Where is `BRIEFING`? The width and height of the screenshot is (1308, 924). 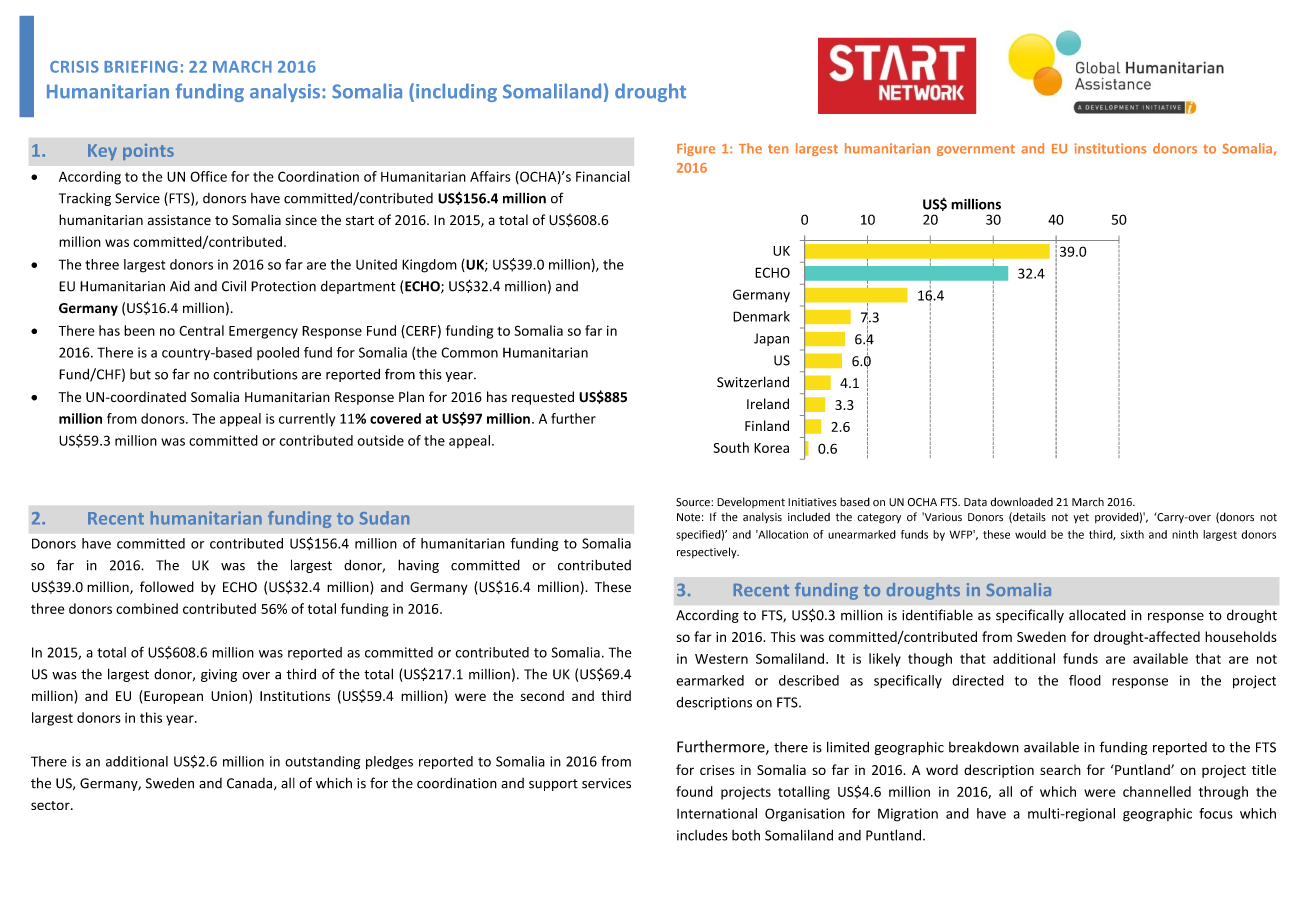
BRIEFING is located at coordinates (141, 67).
